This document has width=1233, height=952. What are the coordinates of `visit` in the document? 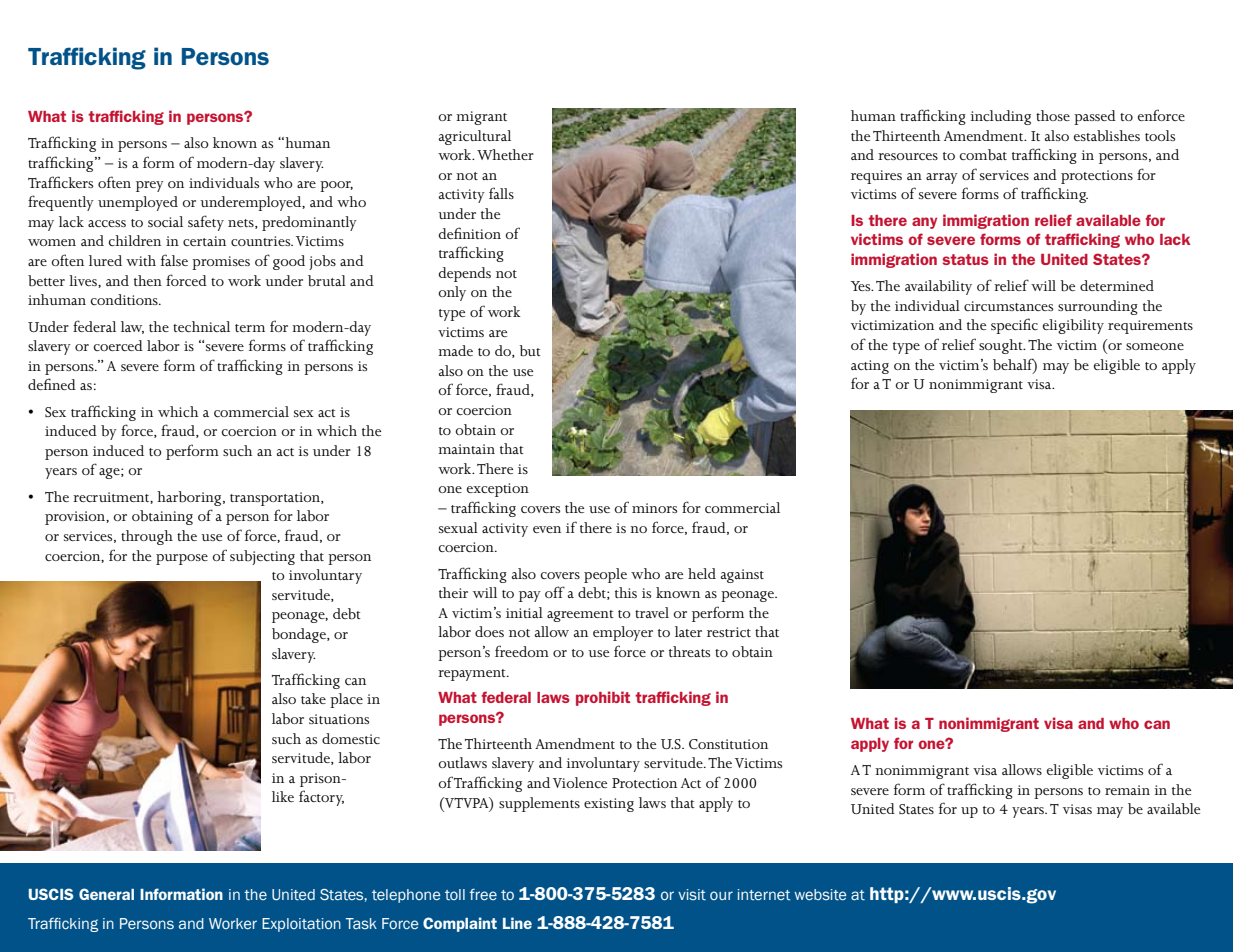 It's located at (692, 895).
